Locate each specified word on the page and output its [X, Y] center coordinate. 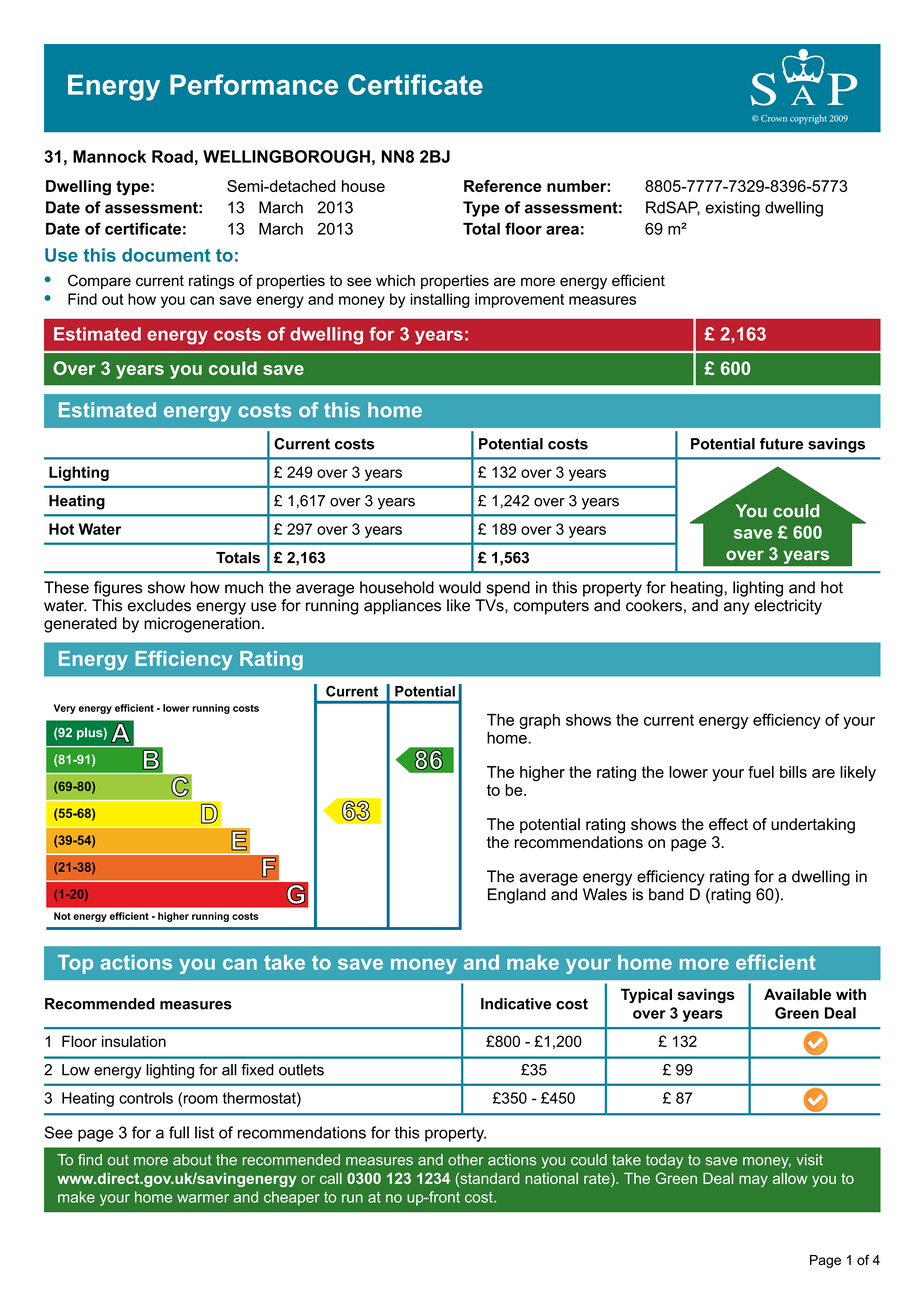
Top [75, 964]
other [466, 1160]
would [460, 587]
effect [728, 824]
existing [733, 209]
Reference [503, 186]
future [781, 444]
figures [118, 589]
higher [542, 774]
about [192, 1160]
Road [172, 156]
